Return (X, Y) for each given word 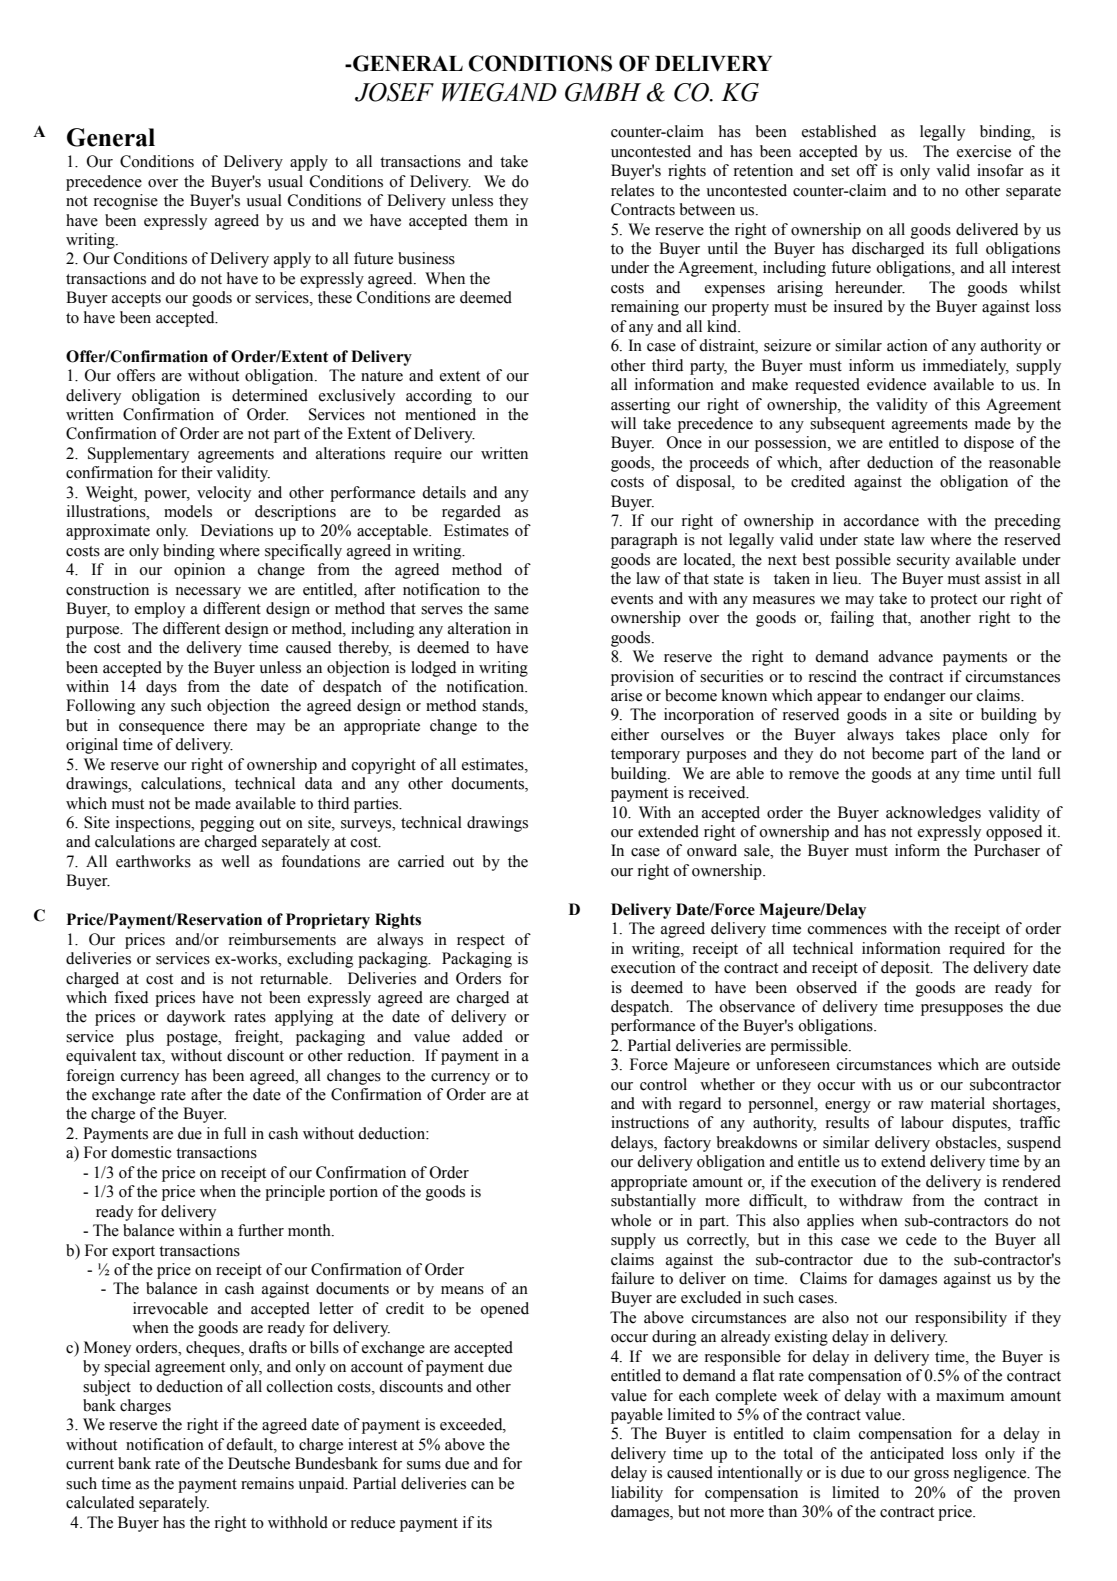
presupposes (962, 1010)
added (483, 1036)
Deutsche (259, 1463)
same (511, 610)
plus (140, 1038)
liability (637, 1494)
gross (931, 1476)
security (923, 561)
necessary (208, 593)
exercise (984, 151)
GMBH (603, 92)
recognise (126, 202)
